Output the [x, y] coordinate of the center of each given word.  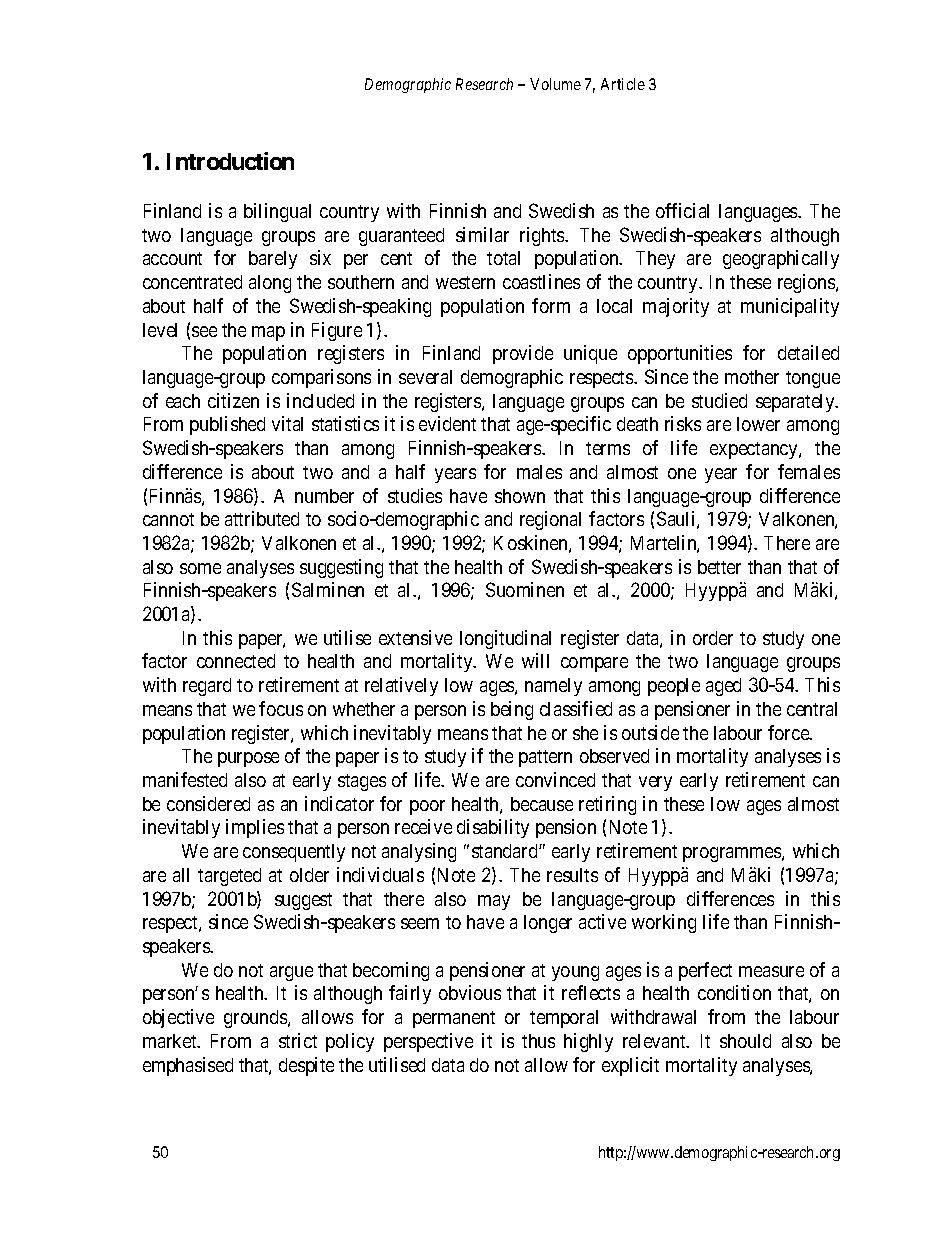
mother [752, 377]
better [719, 567]
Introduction [230, 161]
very [655, 783]
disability [493, 828]
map [268, 333]
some [200, 568]
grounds [256, 1019]
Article [623, 84]
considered [208, 803]
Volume [555, 84]
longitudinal [505, 639]
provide [523, 354]
